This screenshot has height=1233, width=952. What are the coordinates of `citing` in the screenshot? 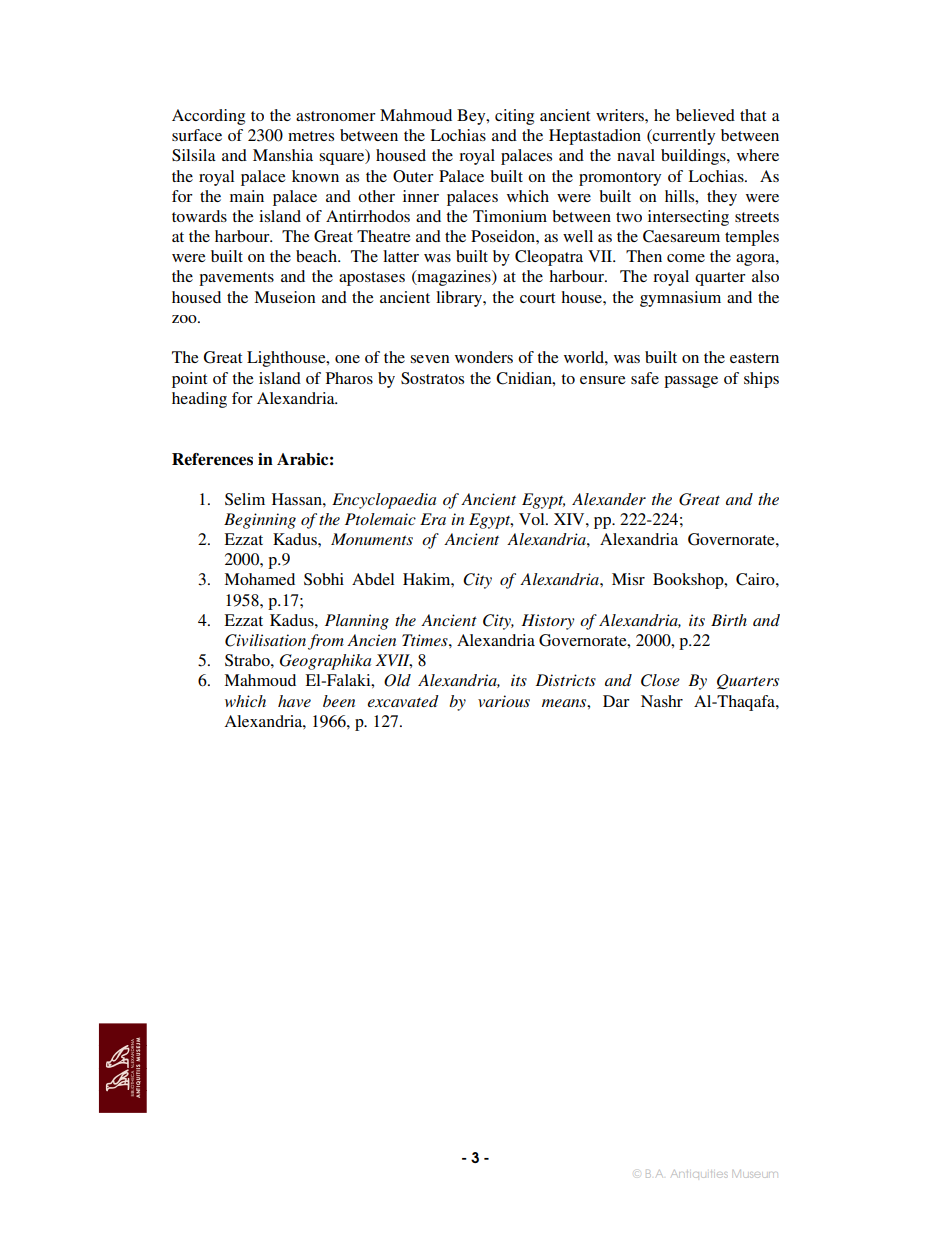 It's located at (514, 117).
